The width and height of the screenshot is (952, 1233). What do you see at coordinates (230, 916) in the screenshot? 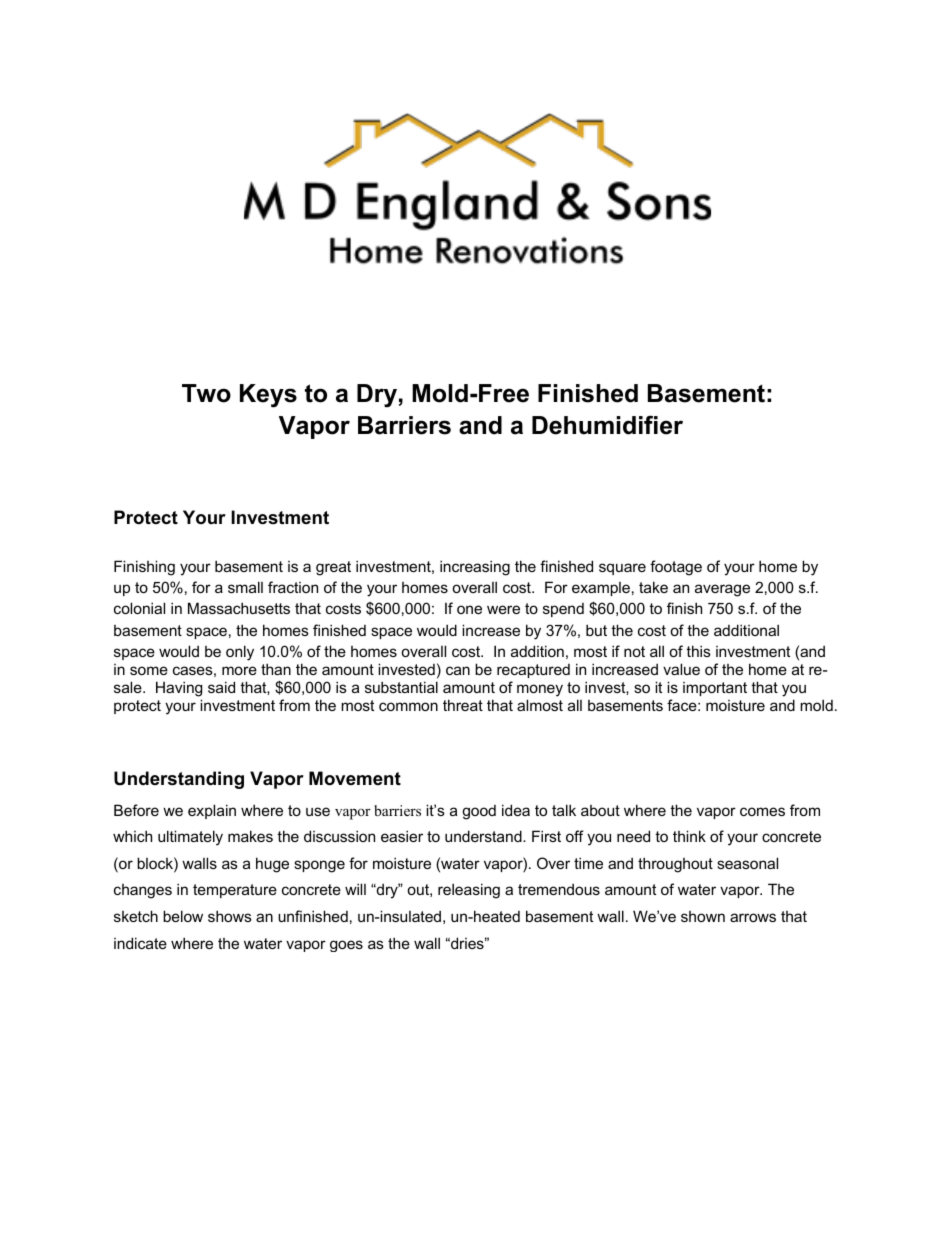
I see `shows` at bounding box center [230, 916].
